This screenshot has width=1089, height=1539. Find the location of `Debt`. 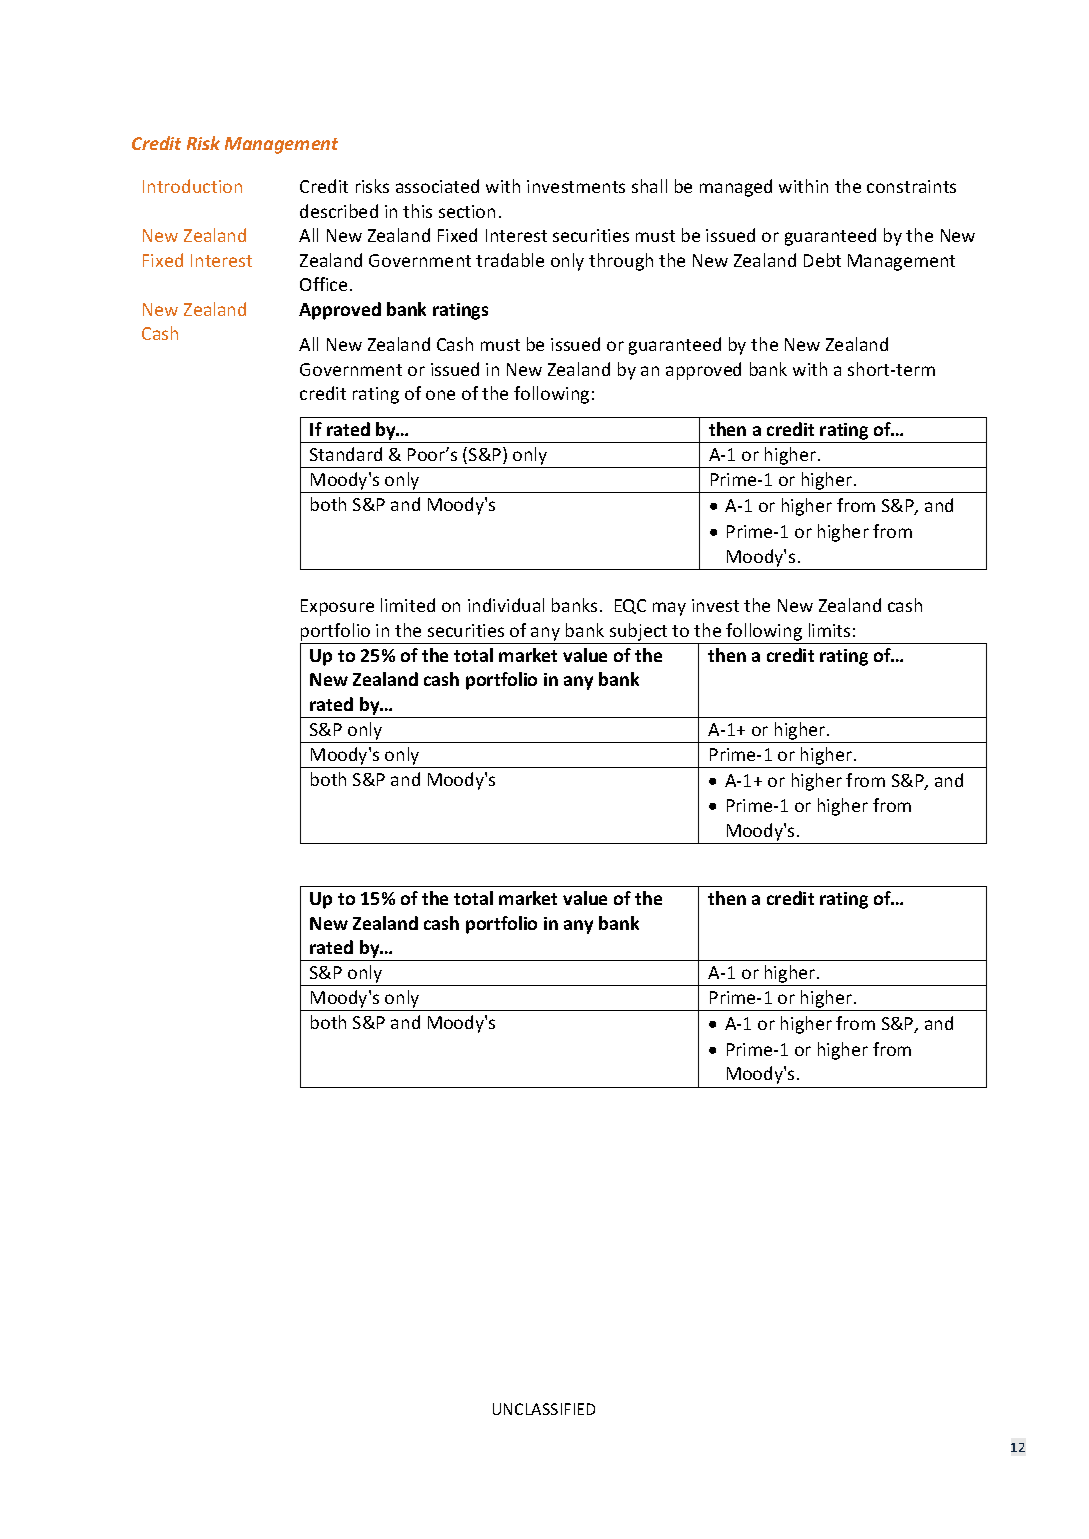

Debt is located at coordinates (822, 260).
